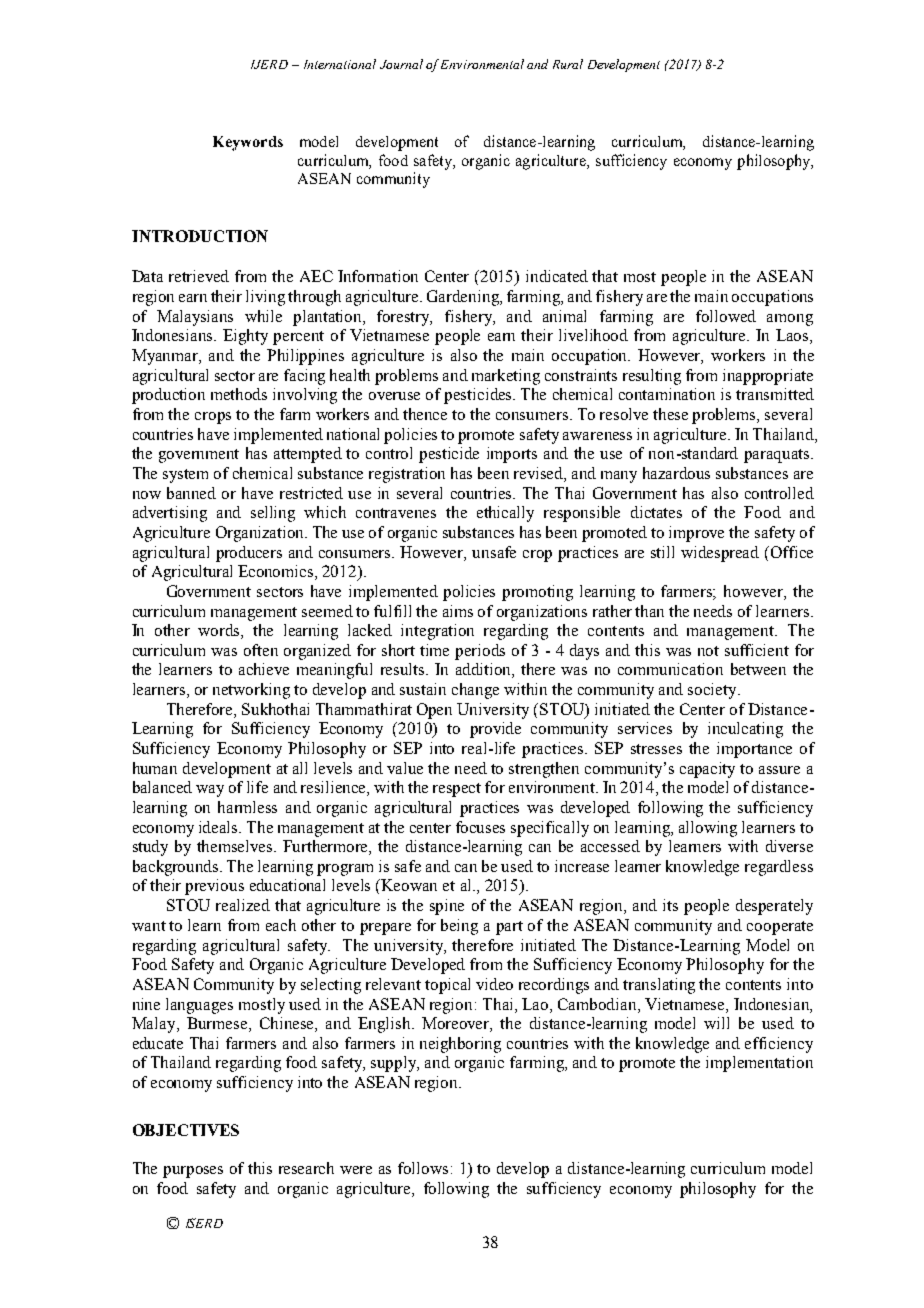 The image size is (924, 1308). What do you see at coordinates (200, 236) in the screenshot?
I see `INTRODUCTION` at bounding box center [200, 236].
